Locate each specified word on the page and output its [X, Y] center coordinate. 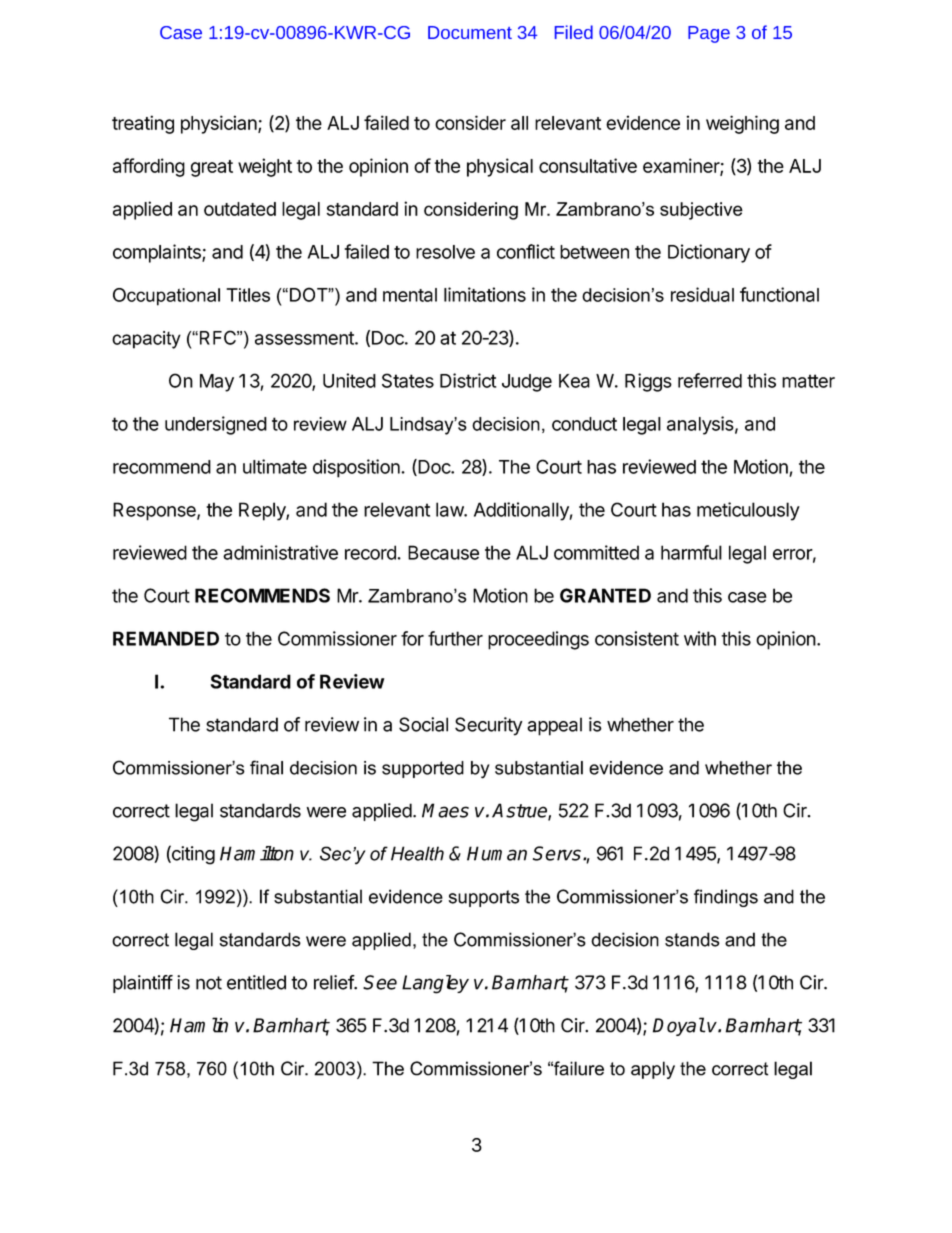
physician [220, 124]
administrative [280, 552]
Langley [435, 984]
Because [443, 552]
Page [709, 34]
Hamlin [199, 1025]
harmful [691, 552]
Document [470, 32]
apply [653, 1070]
